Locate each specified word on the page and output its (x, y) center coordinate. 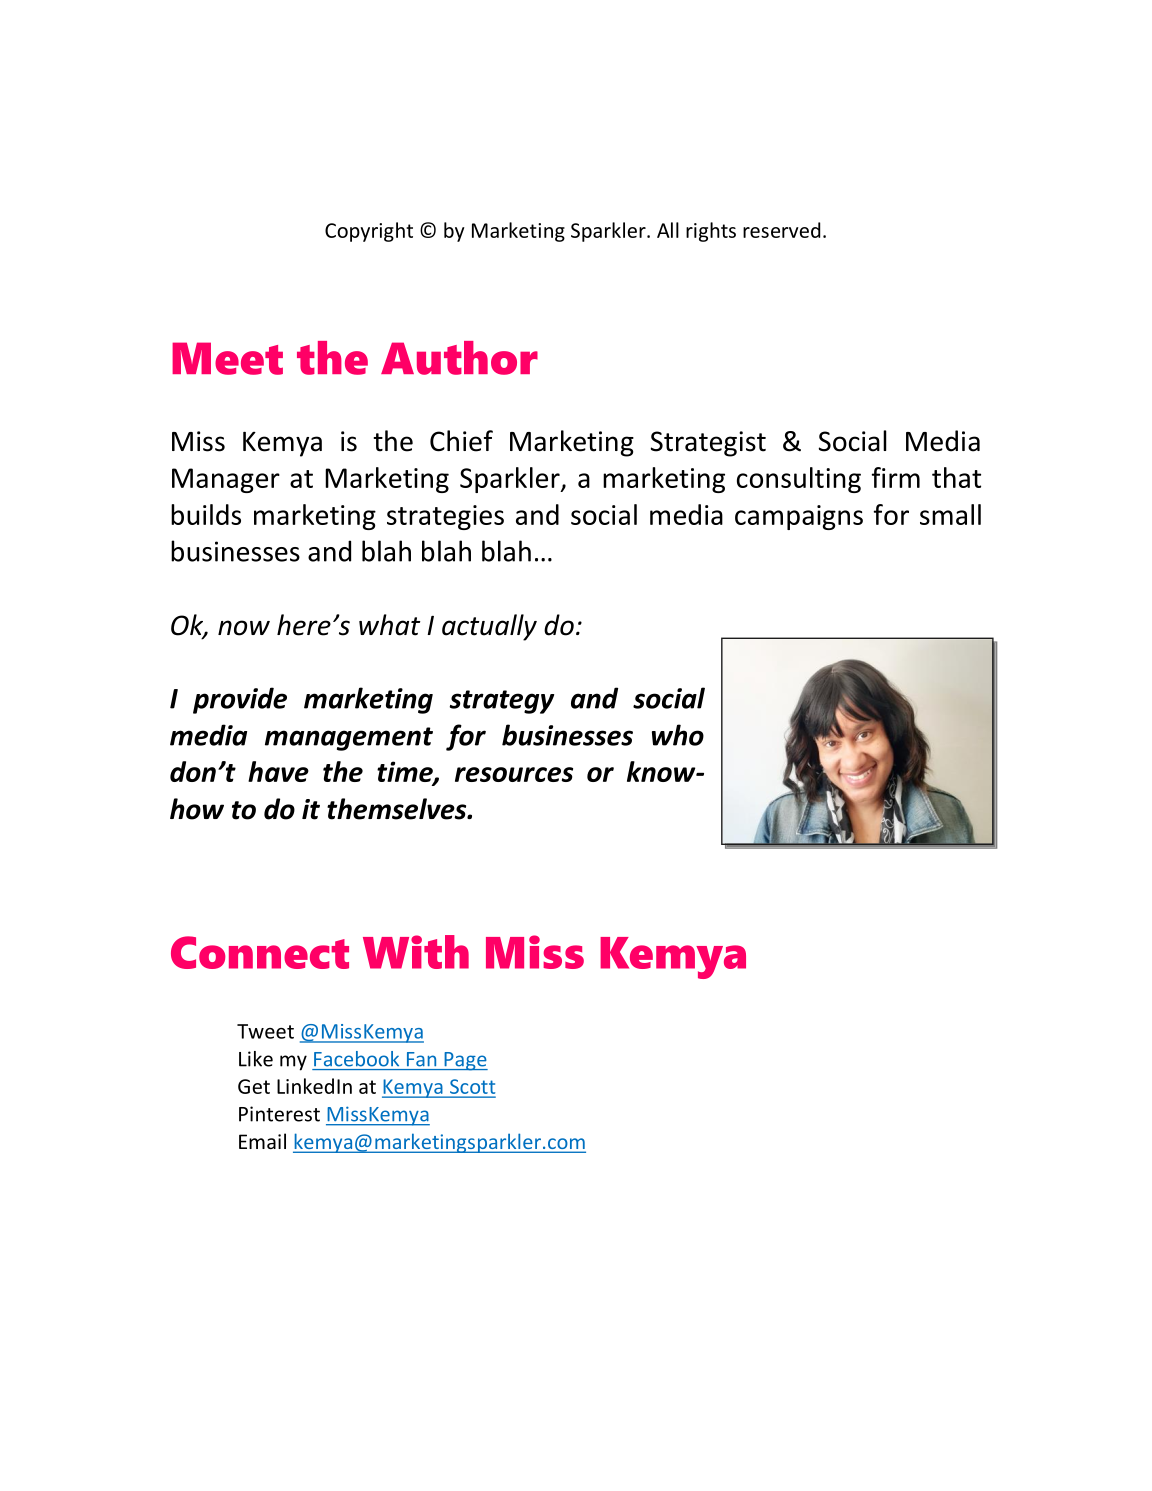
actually (489, 627)
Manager (226, 480)
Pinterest (279, 1114)
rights (711, 232)
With (416, 952)
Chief (461, 441)
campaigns (799, 517)
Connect (260, 952)
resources (514, 774)
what (389, 625)
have (278, 771)
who (678, 735)
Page (465, 1061)
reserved (781, 230)
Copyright (369, 232)
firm (896, 477)
